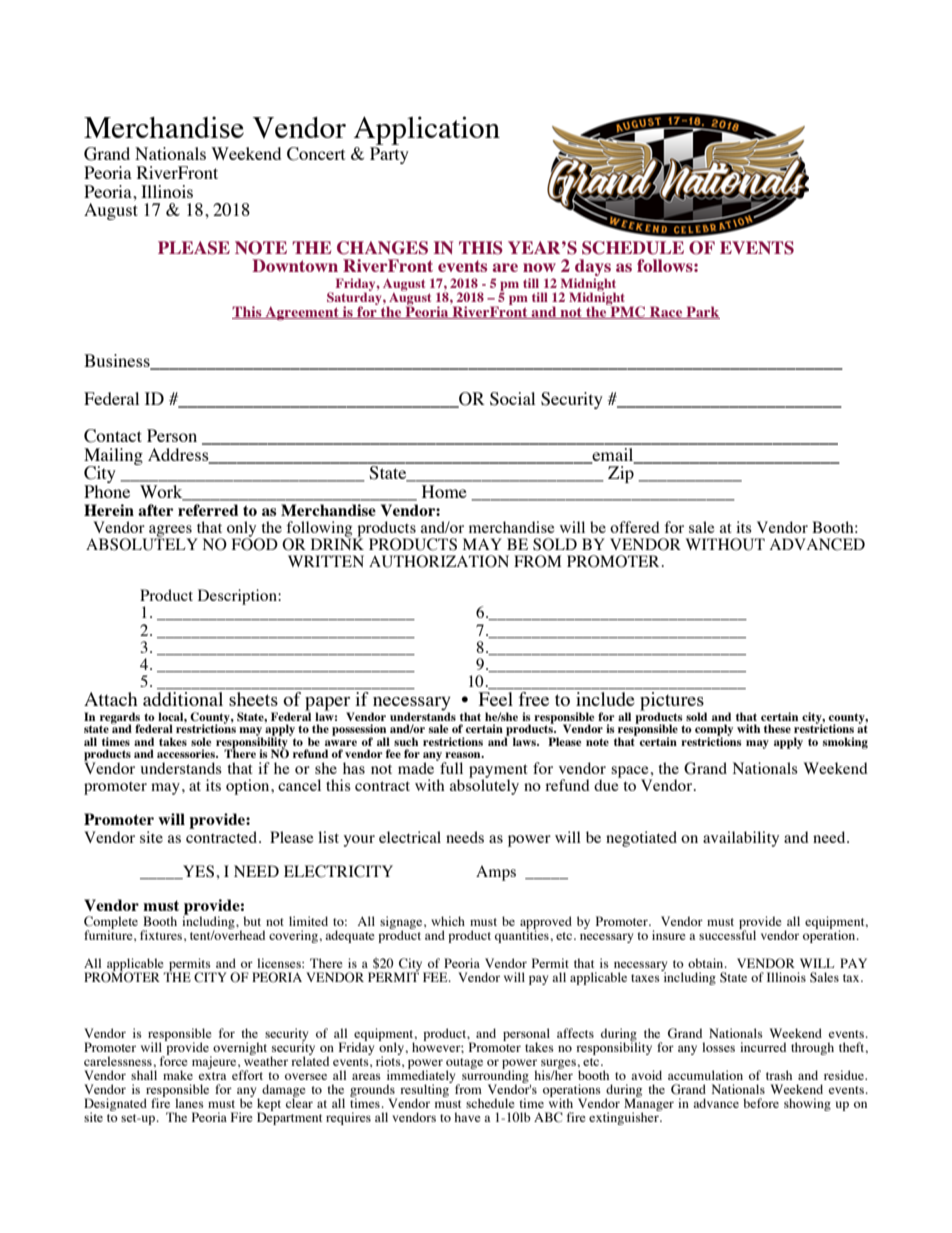 The image size is (952, 1233). I want to click on availability, so click(741, 839).
